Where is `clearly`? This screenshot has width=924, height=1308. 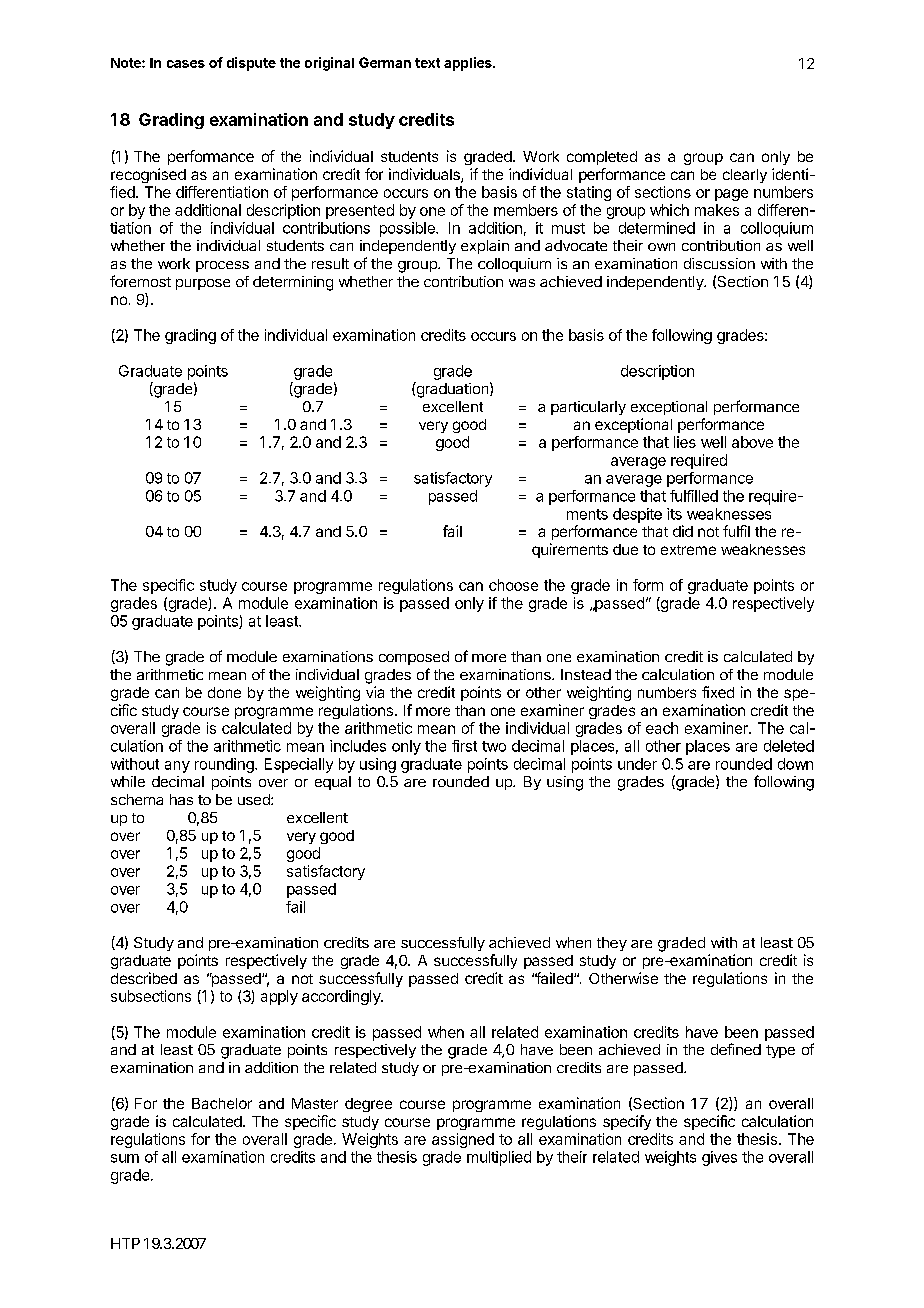 clearly is located at coordinates (745, 176).
